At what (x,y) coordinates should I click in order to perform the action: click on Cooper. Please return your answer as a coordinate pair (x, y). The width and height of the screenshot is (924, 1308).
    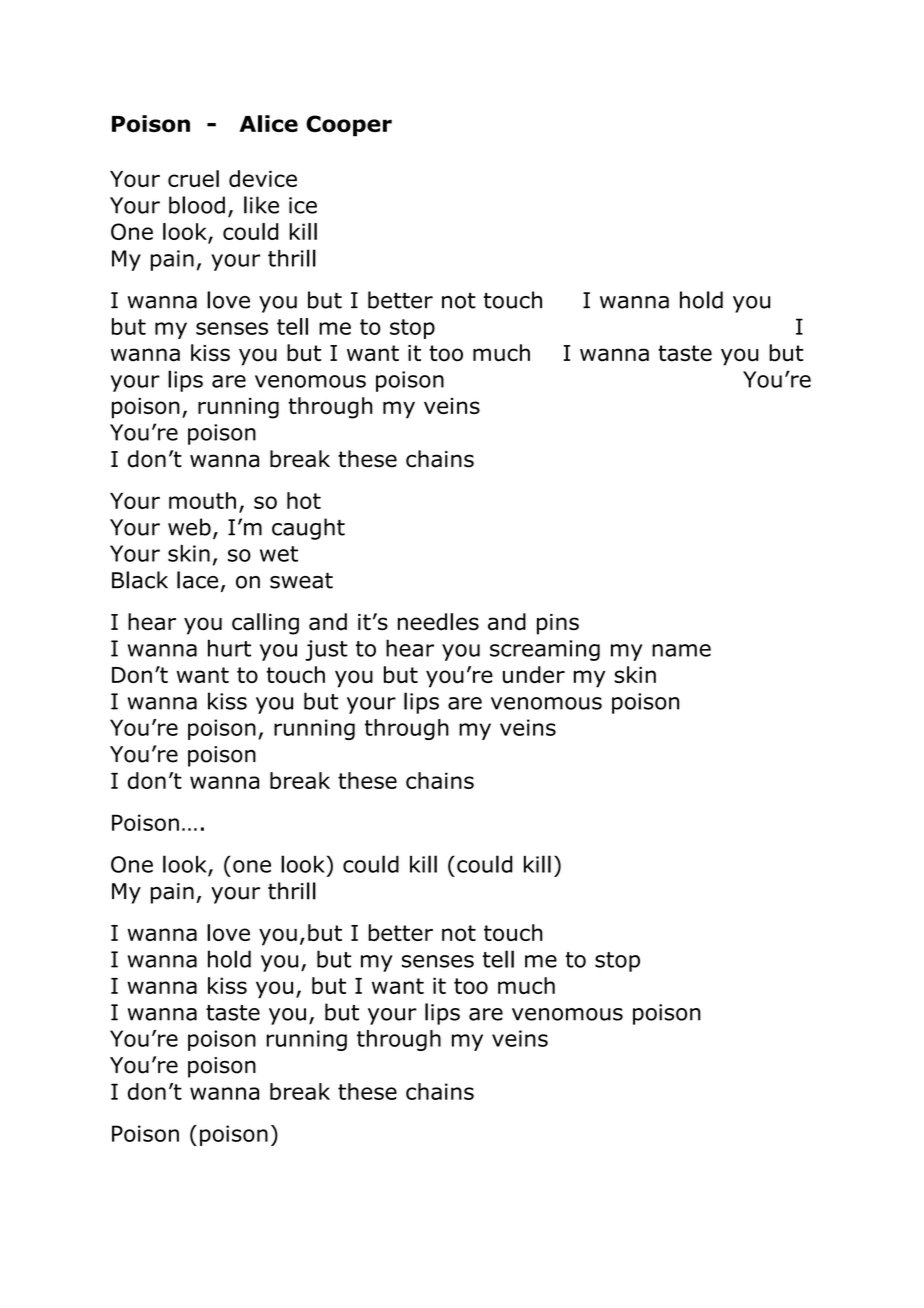
    Looking at the image, I should click on (349, 126).
